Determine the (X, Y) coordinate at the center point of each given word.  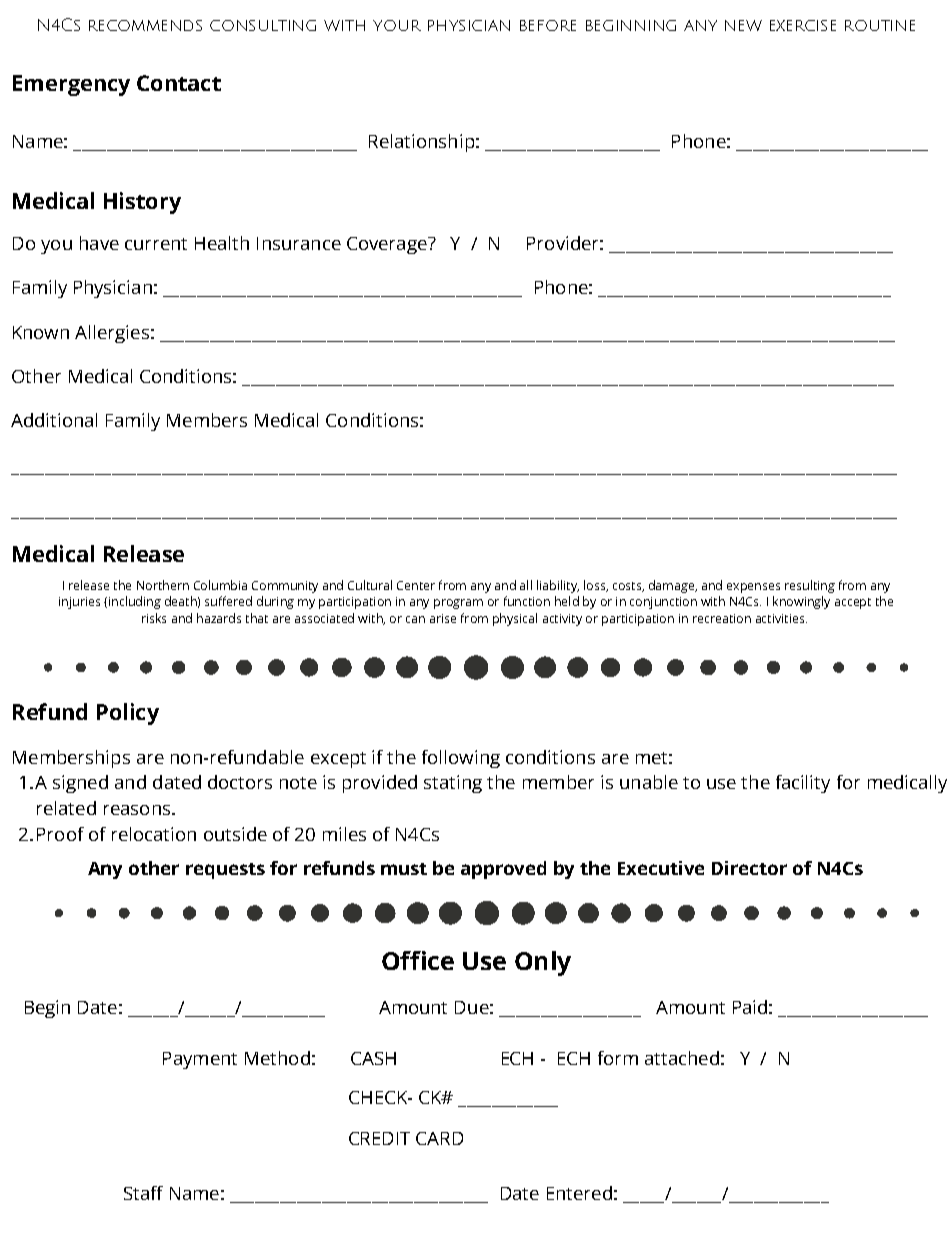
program (458, 604)
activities (781, 618)
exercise (803, 25)
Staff (143, 1193)
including (133, 602)
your (397, 25)
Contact (179, 83)
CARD (439, 1138)
